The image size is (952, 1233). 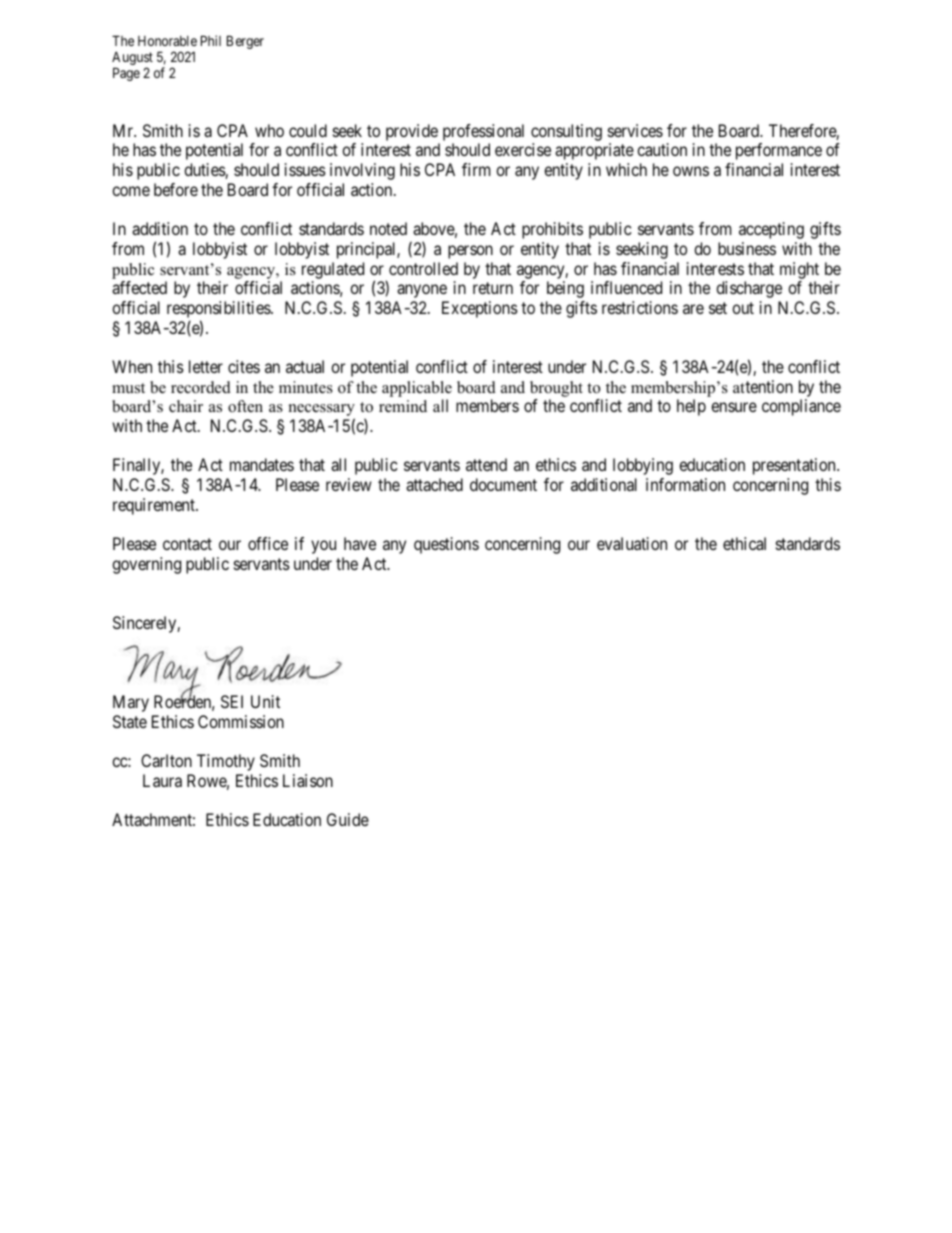 I want to click on contact, so click(x=187, y=544).
